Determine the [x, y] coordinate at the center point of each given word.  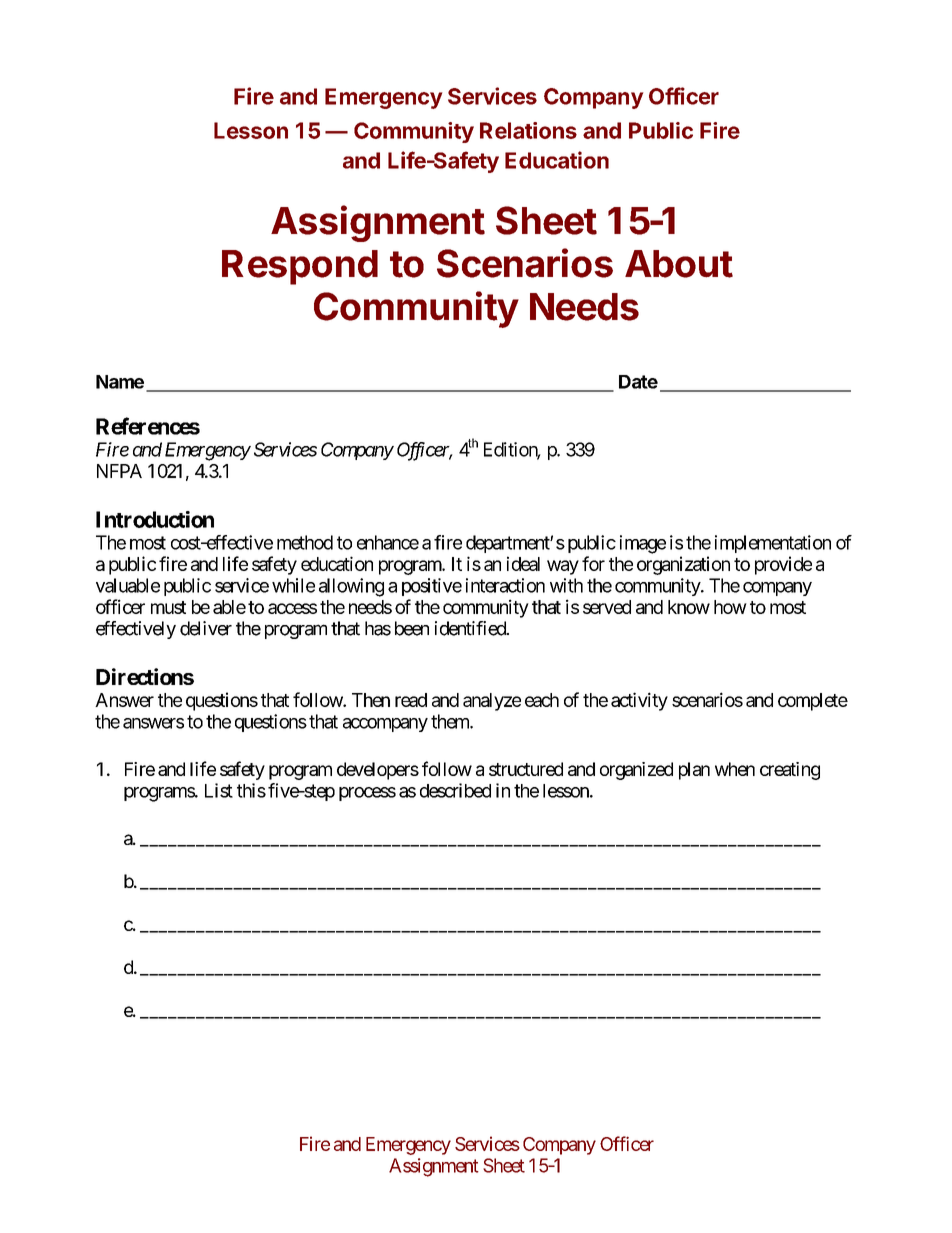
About [679, 264]
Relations [528, 130]
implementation [773, 544]
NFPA [119, 471]
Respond [300, 267]
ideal [523, 563]
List [219, 790]
